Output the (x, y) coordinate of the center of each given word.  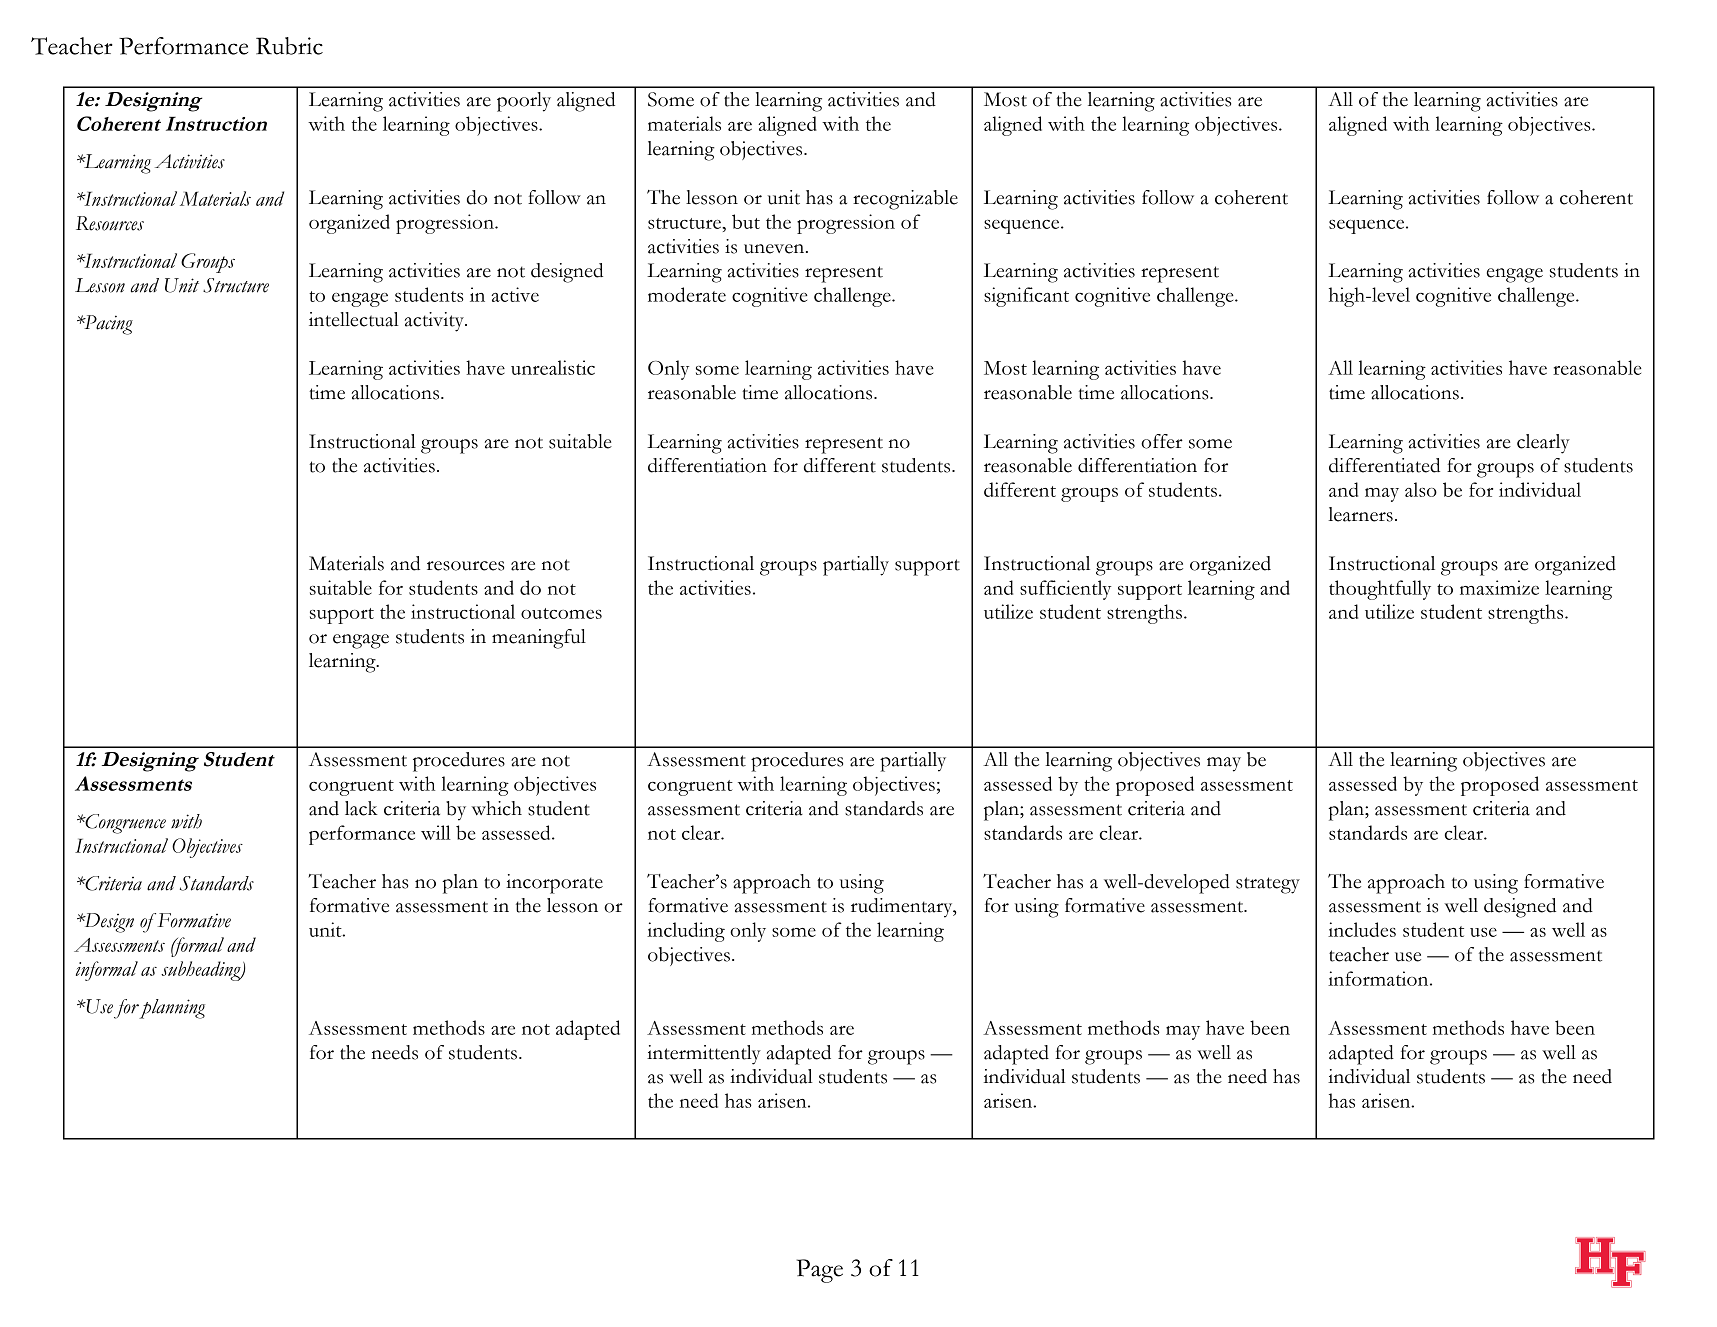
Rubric (289, 46)
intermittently (704, 1055)
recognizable (905, 200)
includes (1362, 929)
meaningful (539, 639)
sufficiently (1065, 590)
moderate (687, 294)
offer (1162, 441)
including (686, 932)
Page (820, 1271)
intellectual (354, 319)
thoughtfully (1380, 590)
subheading (202, 971)
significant (1026, 297)
